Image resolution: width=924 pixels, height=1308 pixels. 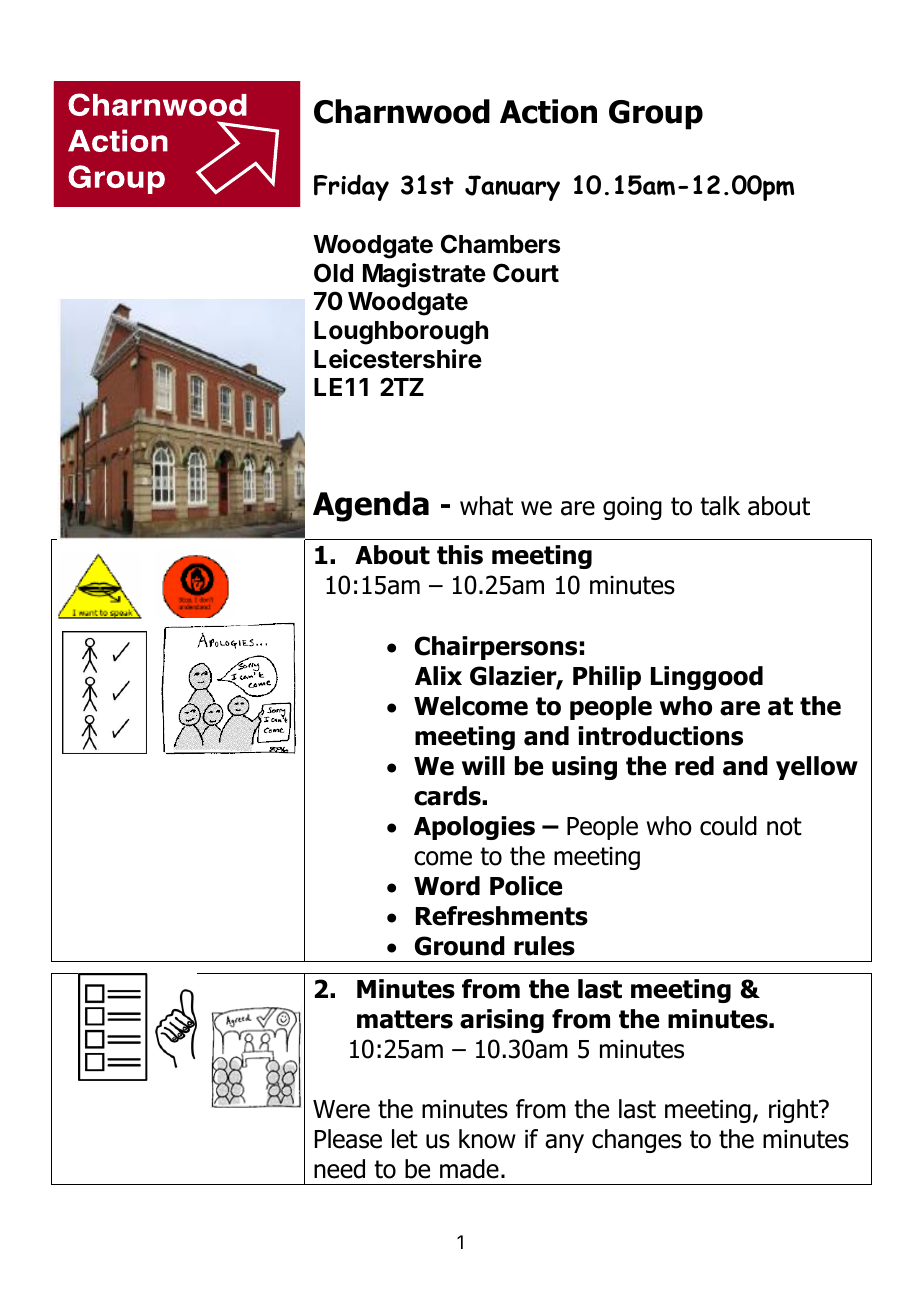 I want to click on going, so click(x=632, y=508).
